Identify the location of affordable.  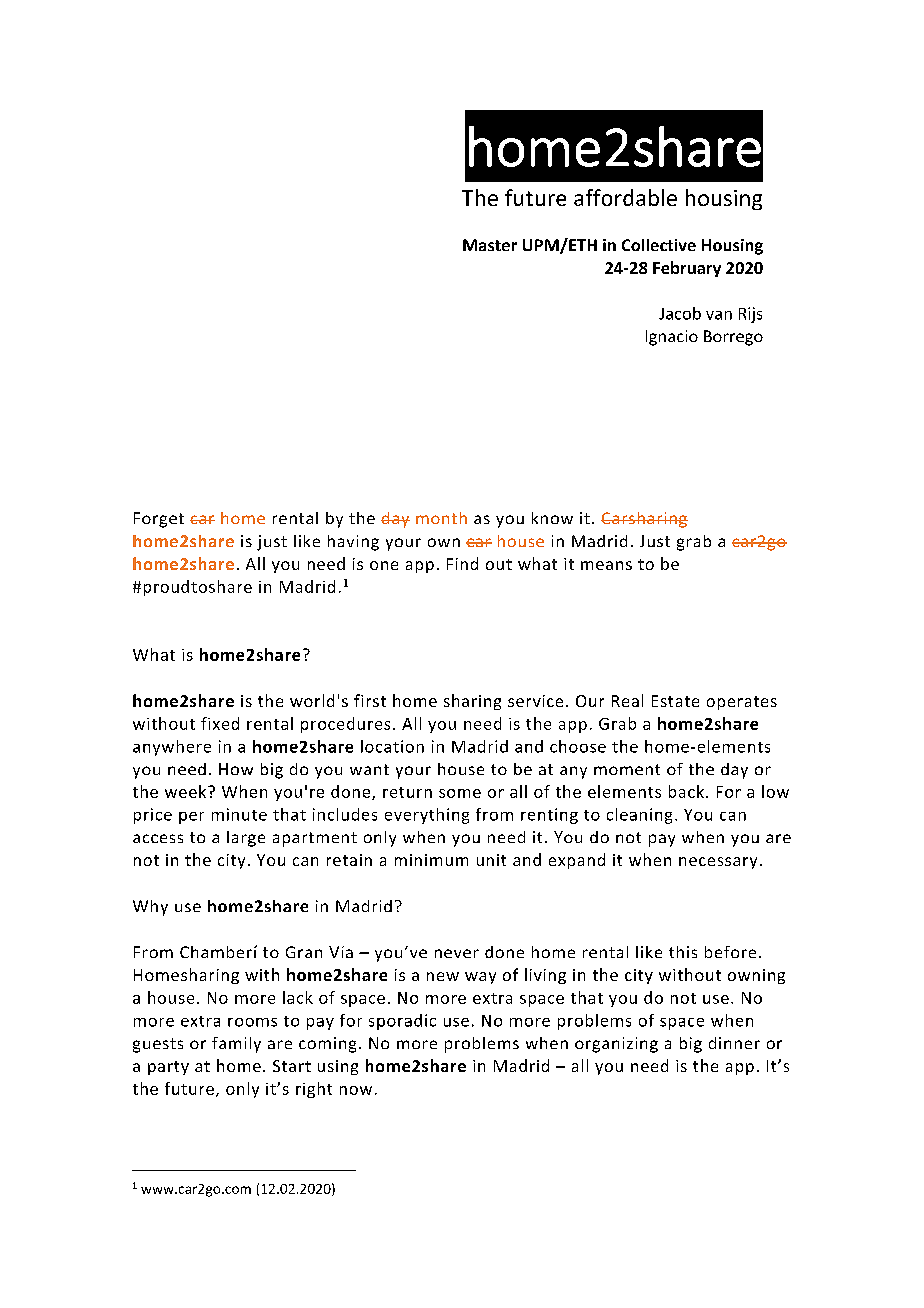
(625, 197).
